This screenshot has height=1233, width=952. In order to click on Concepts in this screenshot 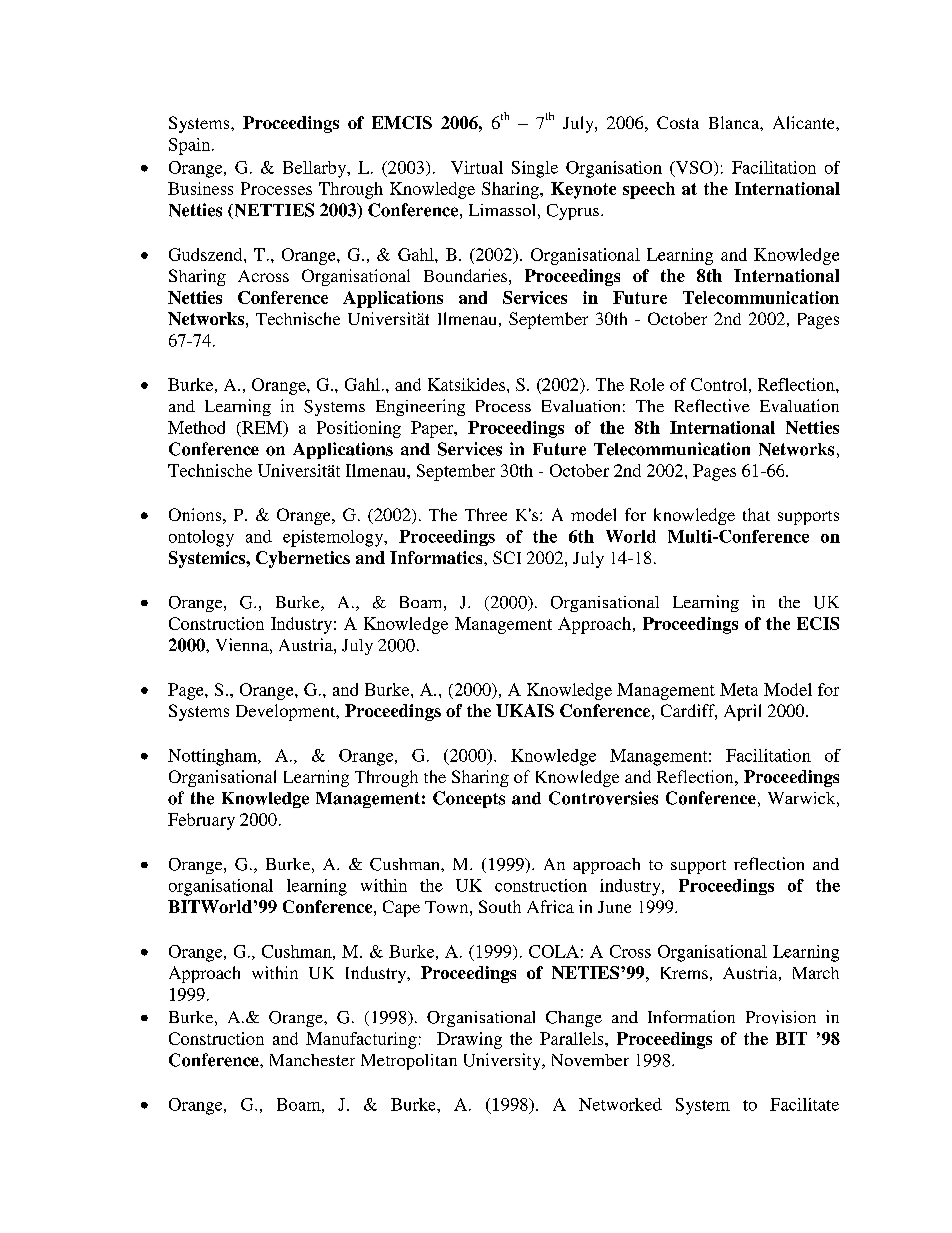, I will do `click(469, 799)`.
